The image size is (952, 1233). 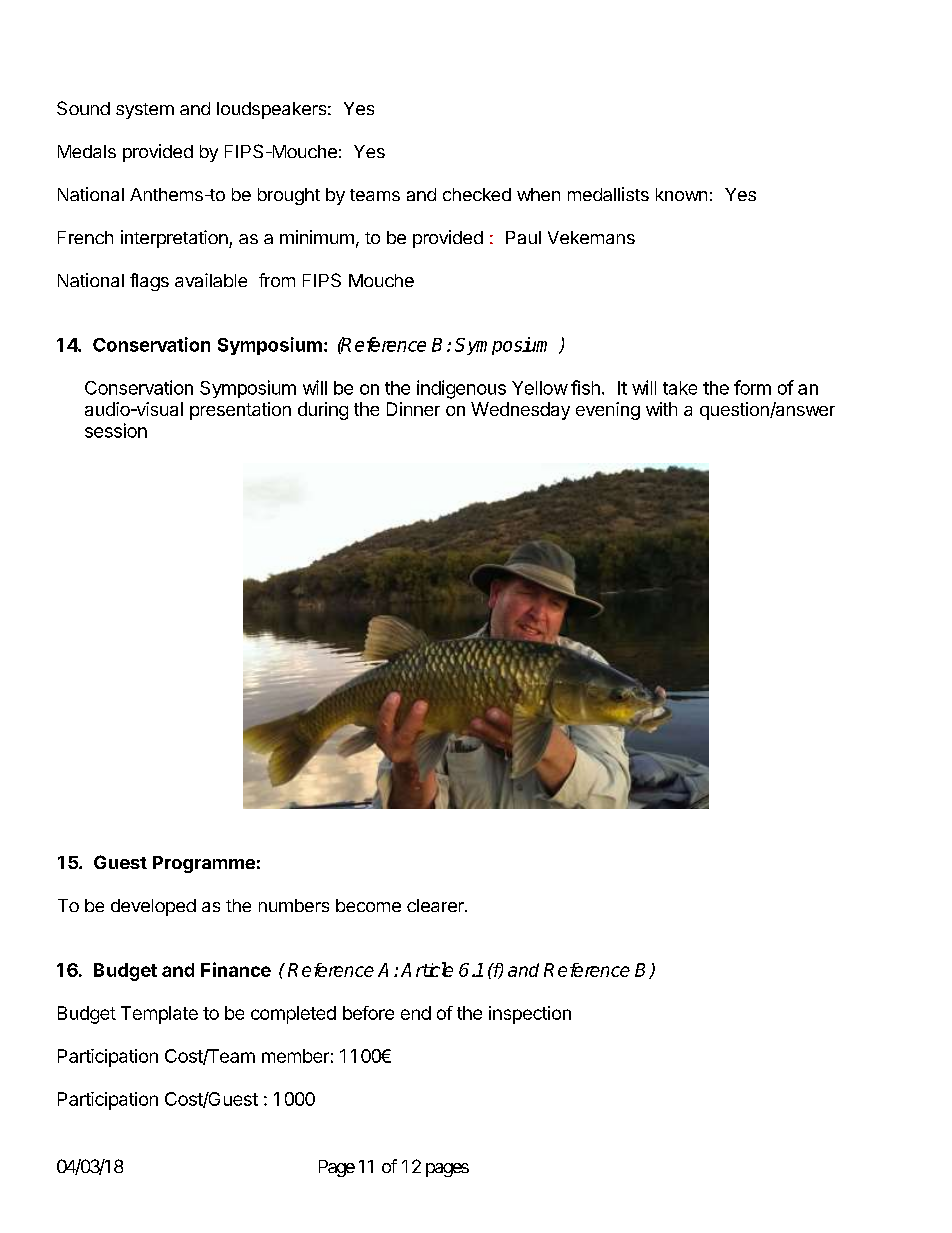 What do you see at coordinates (413, 409) in the screenshot?
I see `Dinner` at bounding box center [413, 409].
